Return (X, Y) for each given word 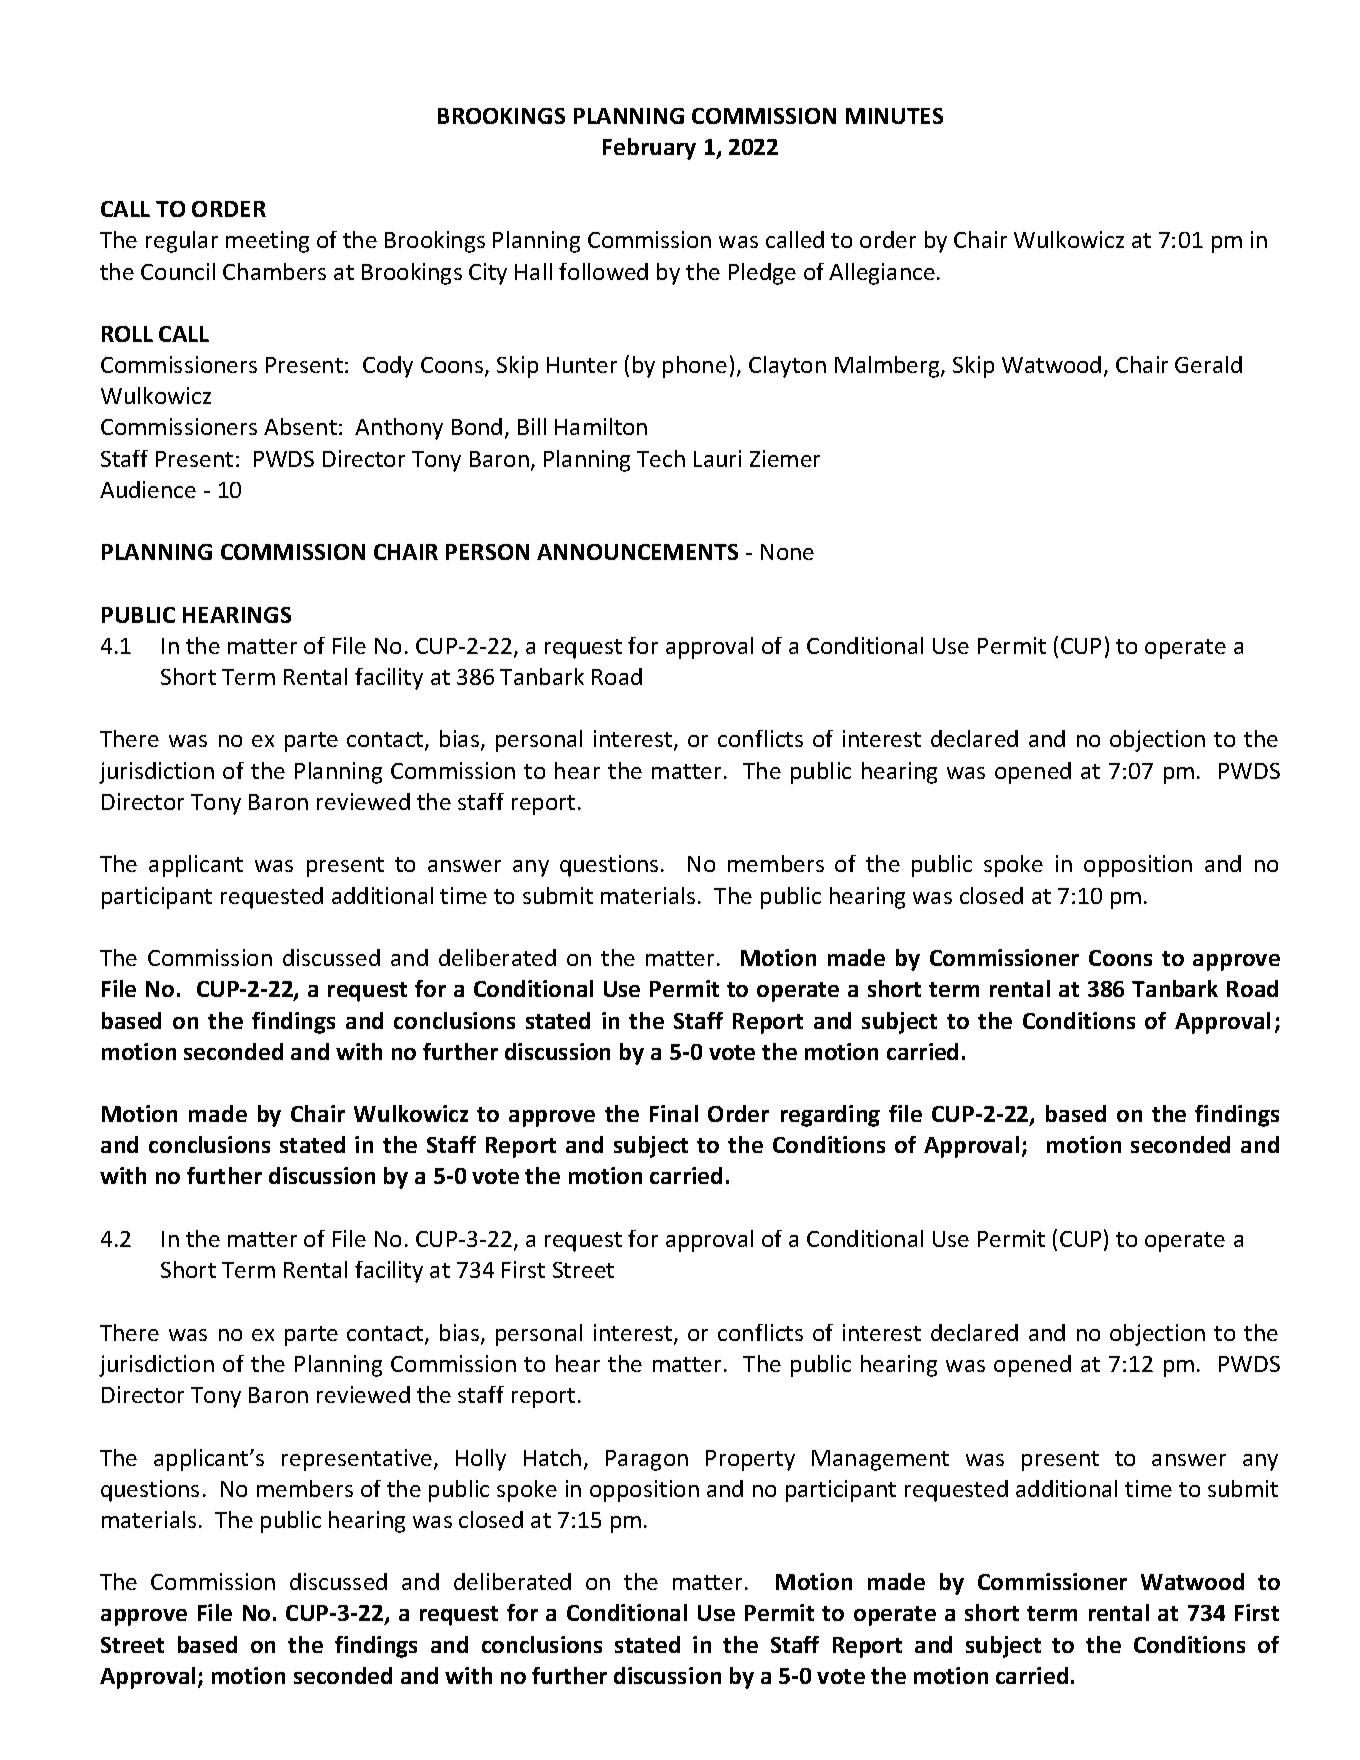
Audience (148, 489)
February (649, 149)
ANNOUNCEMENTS (637, 552)
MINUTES (894, 116)
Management (880, 1460)
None (787, 552)
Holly (481, 1460)
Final (674, 1113)
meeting (267, 242)
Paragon (647, 1460)
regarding (830, 1116)
